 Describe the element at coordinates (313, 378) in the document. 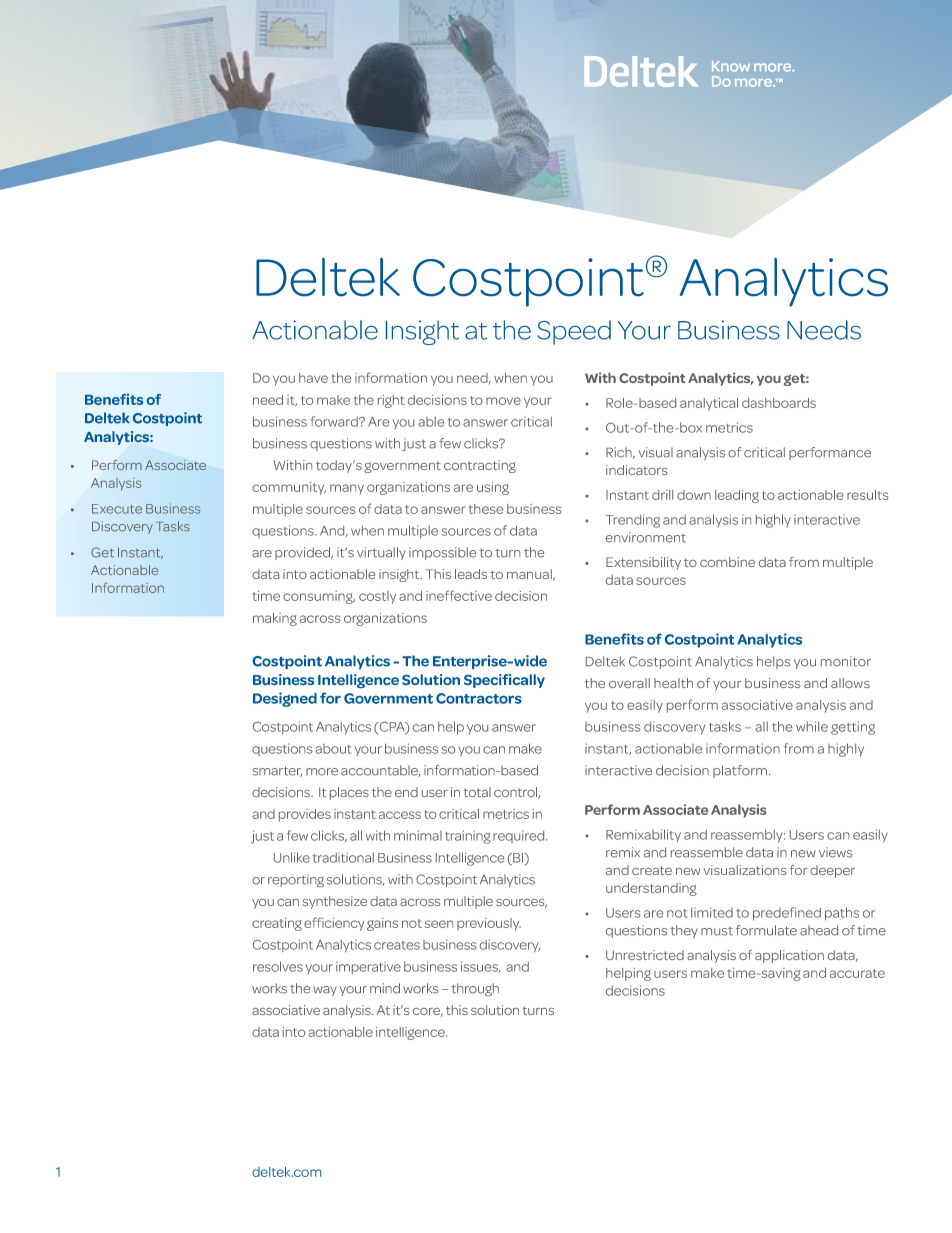

I see `have` at that location.
